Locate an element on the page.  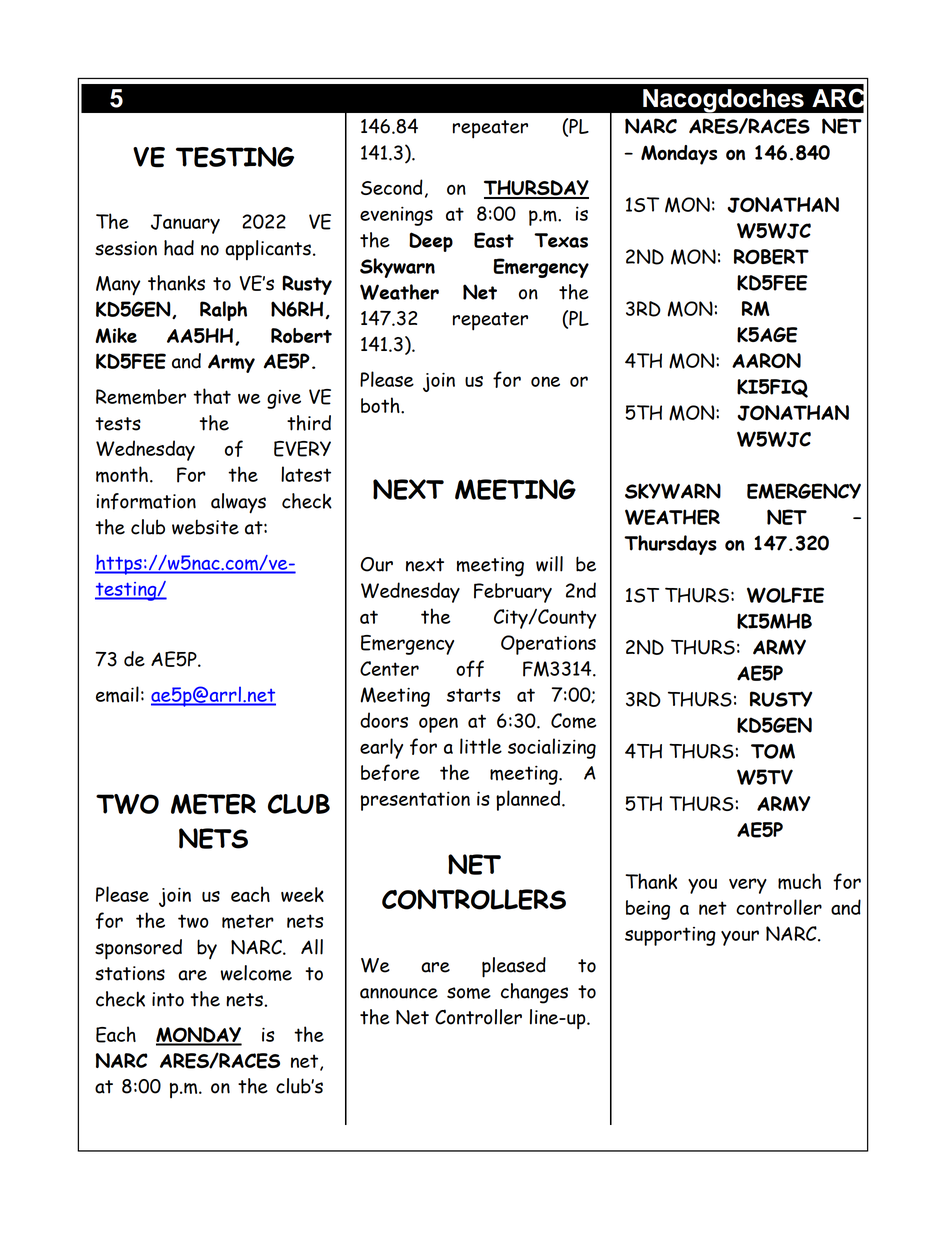
both is located at coordinates (381, 405).
